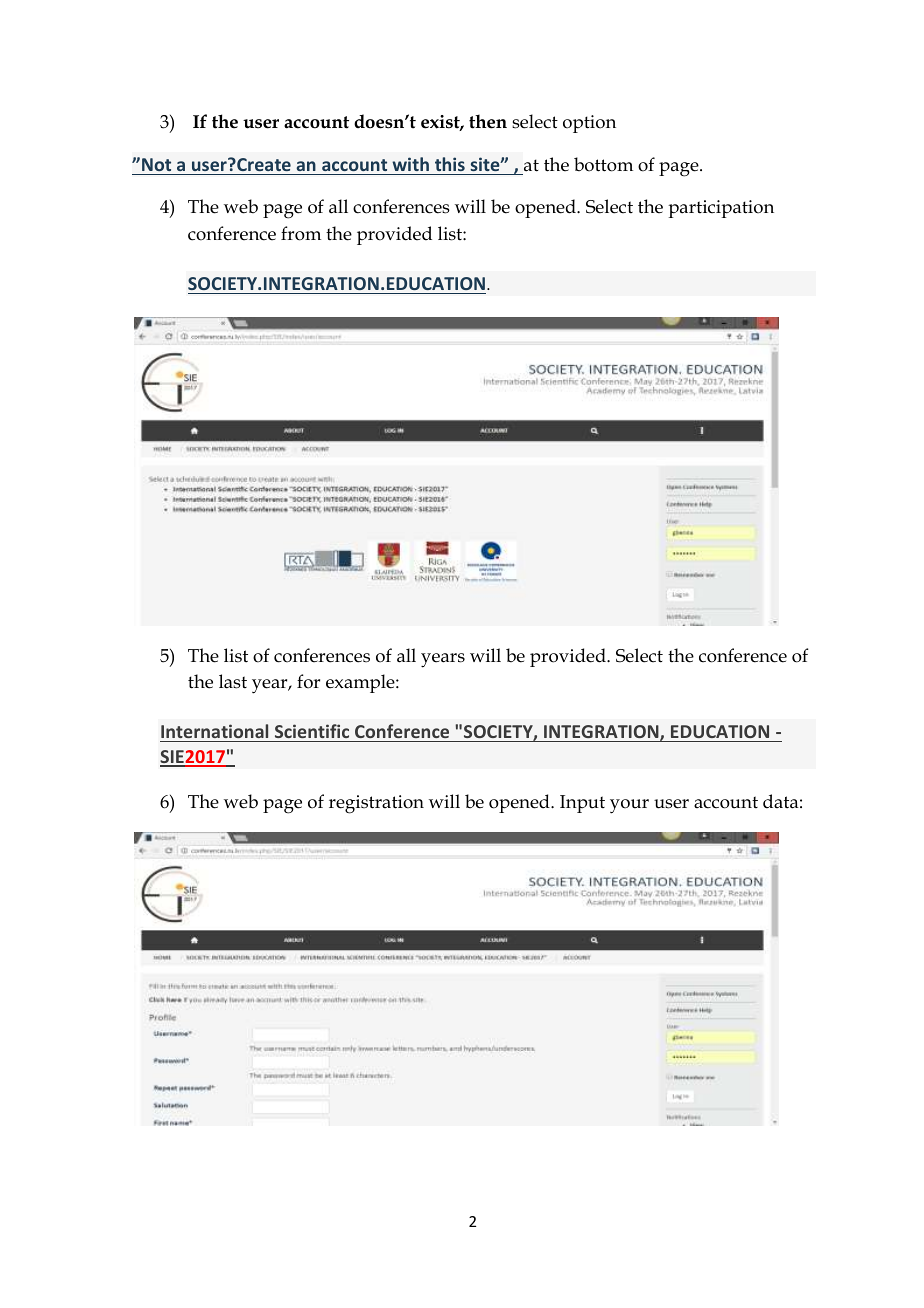  What do you see at coordinates (450, 164) in the screenshot?
I see `this` at bounding box center [450, 164].
